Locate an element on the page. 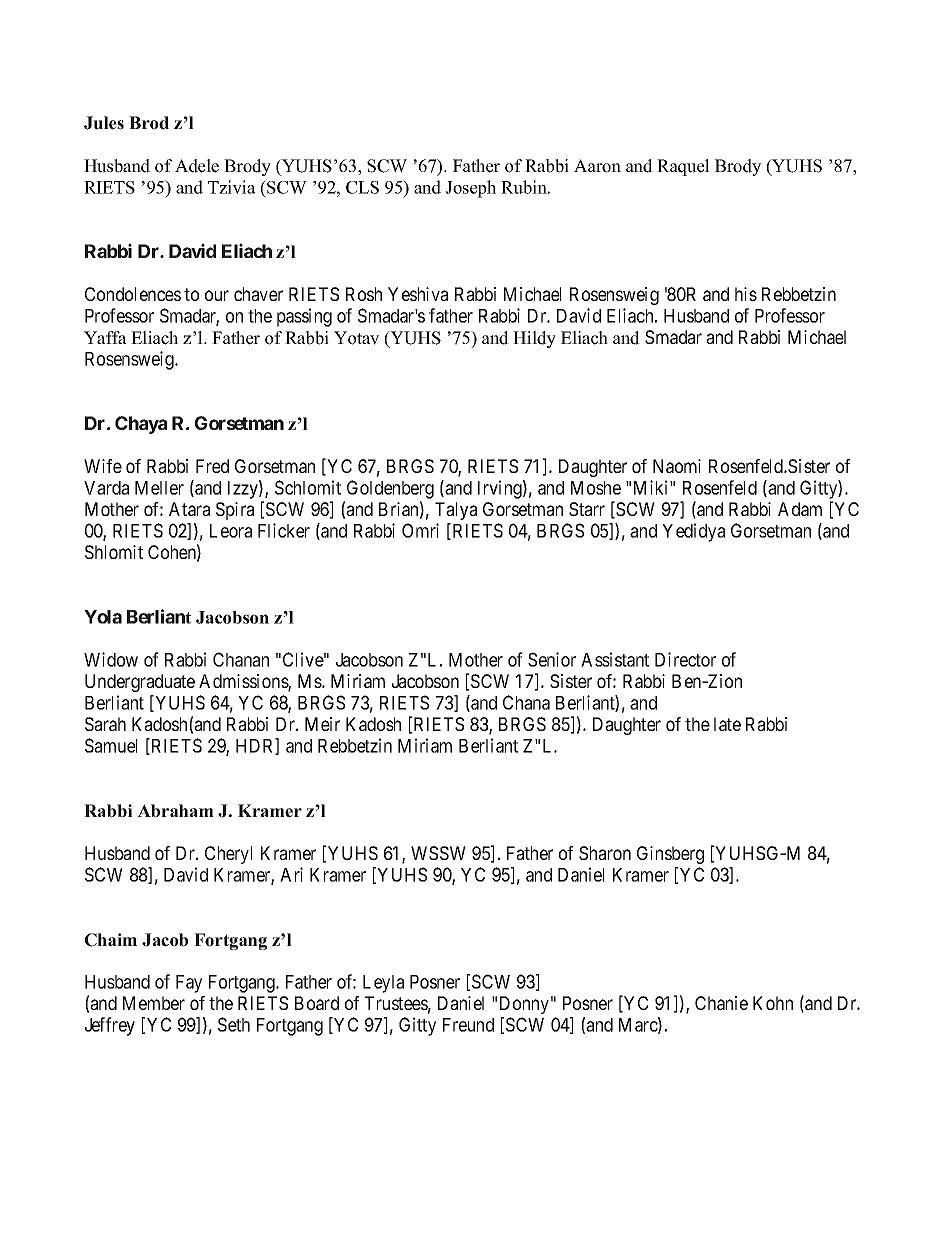 The width and height of the image is (952, 1233). Joseph is located at coordinates (471, 189).
